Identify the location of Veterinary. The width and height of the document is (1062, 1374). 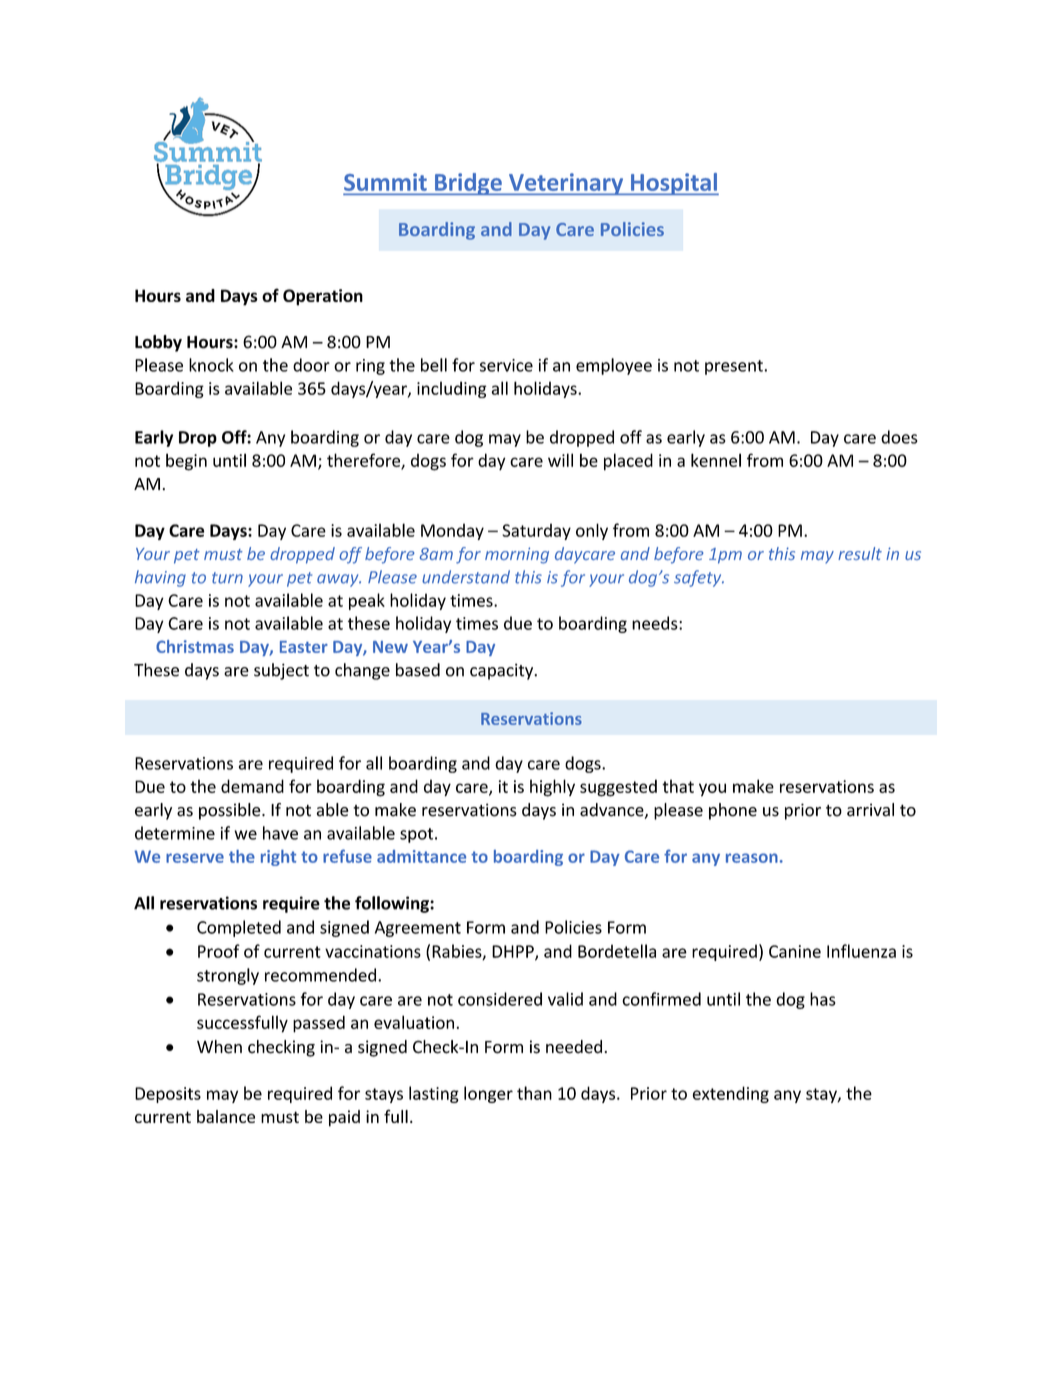
(566, 184).
